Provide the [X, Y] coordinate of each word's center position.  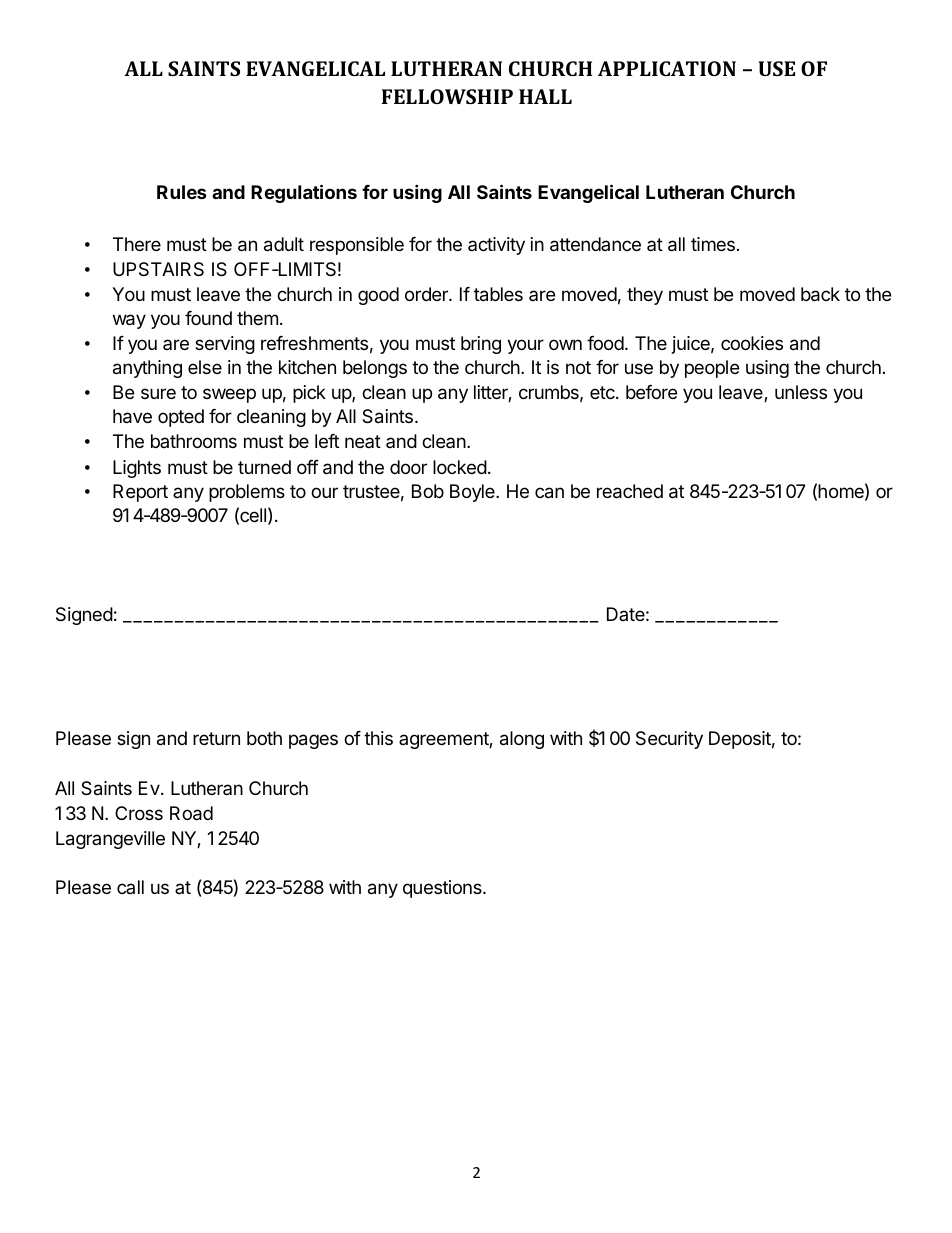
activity [496, 246]
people [712, 369]
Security [669, 740]
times [713, 244]
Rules [182, 192]
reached [630, 491]
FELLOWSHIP [447, 96]
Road [191, 813]
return [216, 738]
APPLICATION [667, 68]
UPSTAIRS [158, 269]
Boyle [473, 493]
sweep [229, 395]
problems [247, 493]
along [522, 740]
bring [481, 345]
